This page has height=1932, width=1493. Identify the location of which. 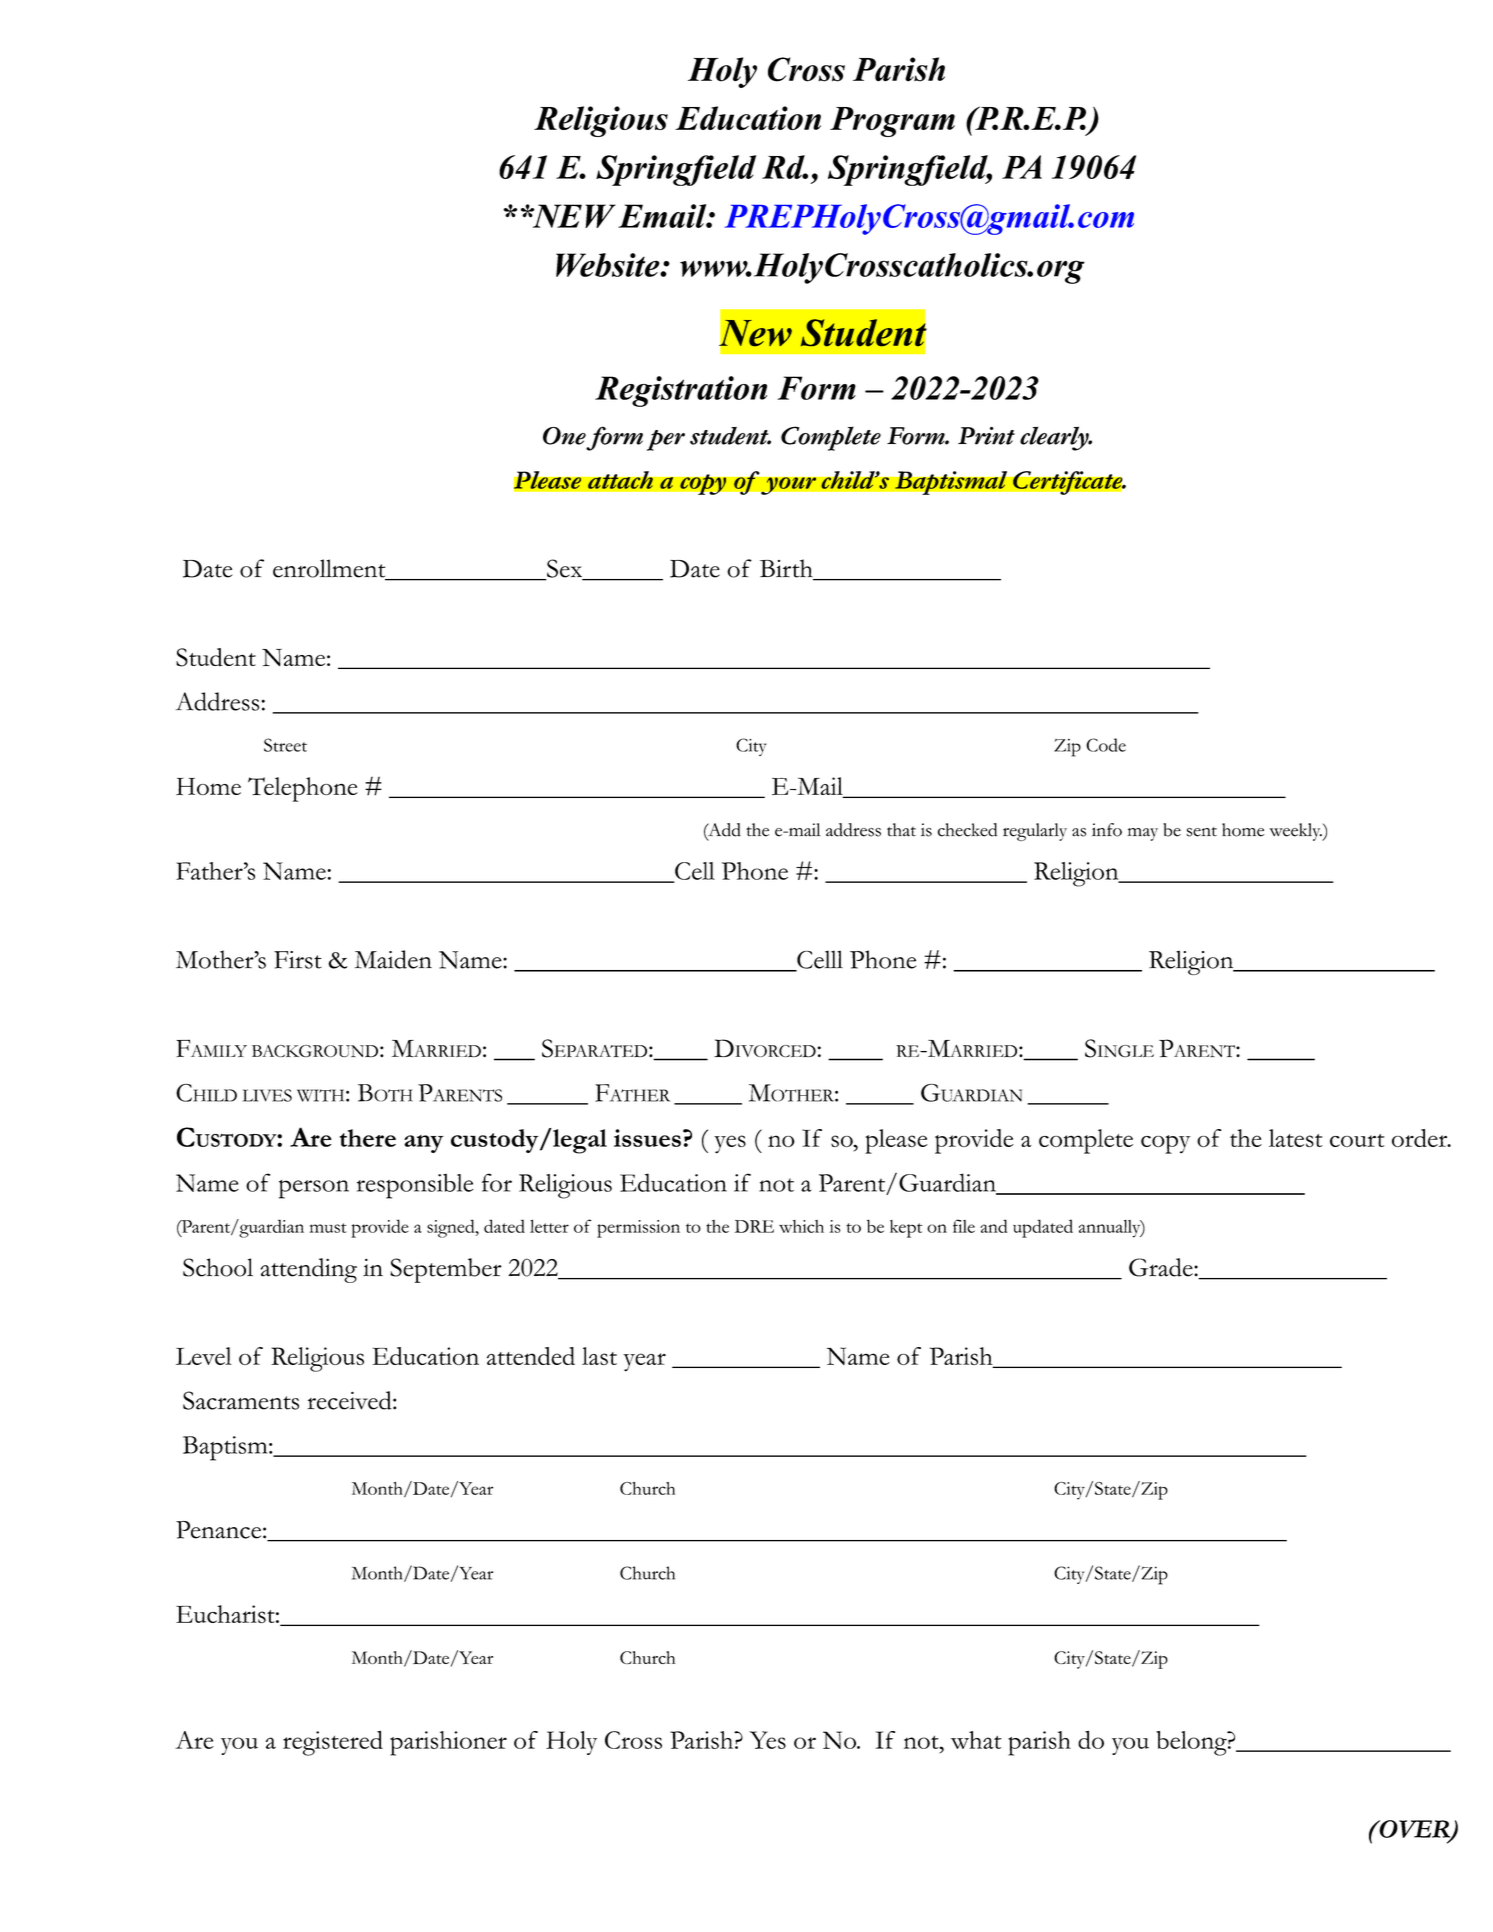
(801, 1226).
